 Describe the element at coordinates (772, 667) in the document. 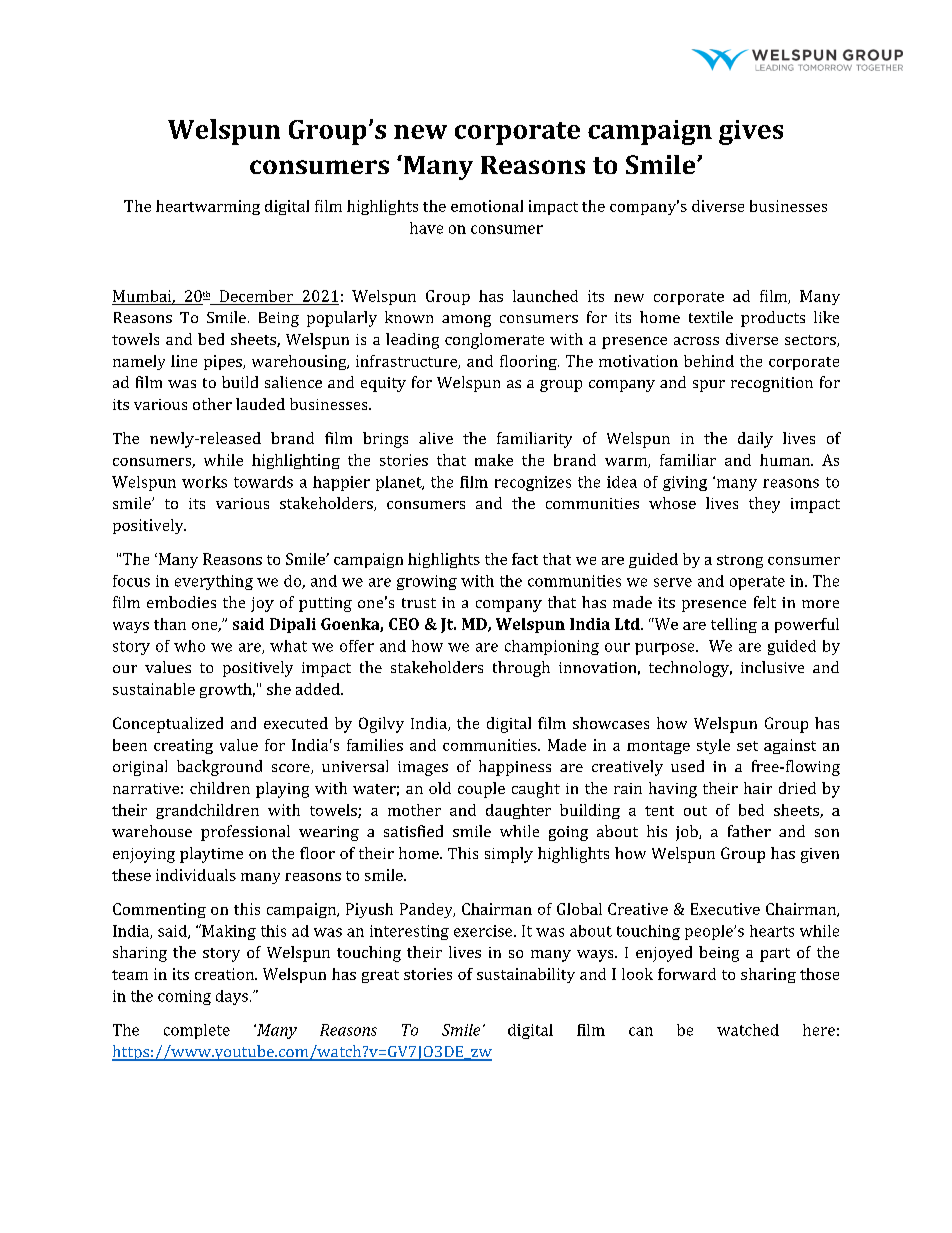

I see `inclusive` at that location.
